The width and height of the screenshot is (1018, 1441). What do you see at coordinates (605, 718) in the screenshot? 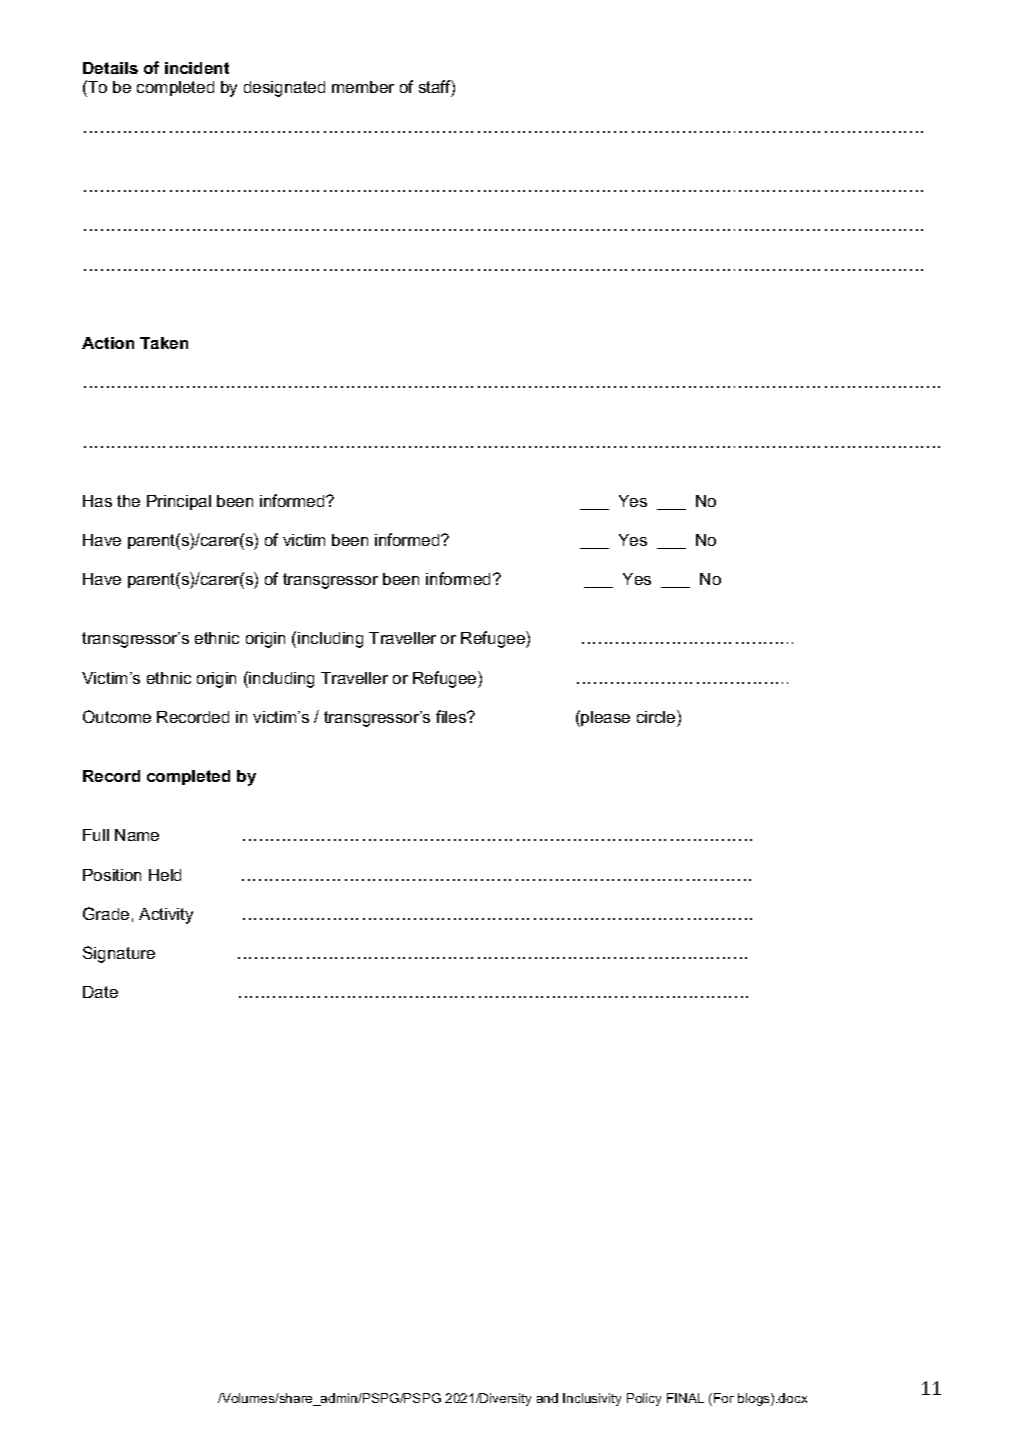
I see `please` at bounding box center [605, 718].
